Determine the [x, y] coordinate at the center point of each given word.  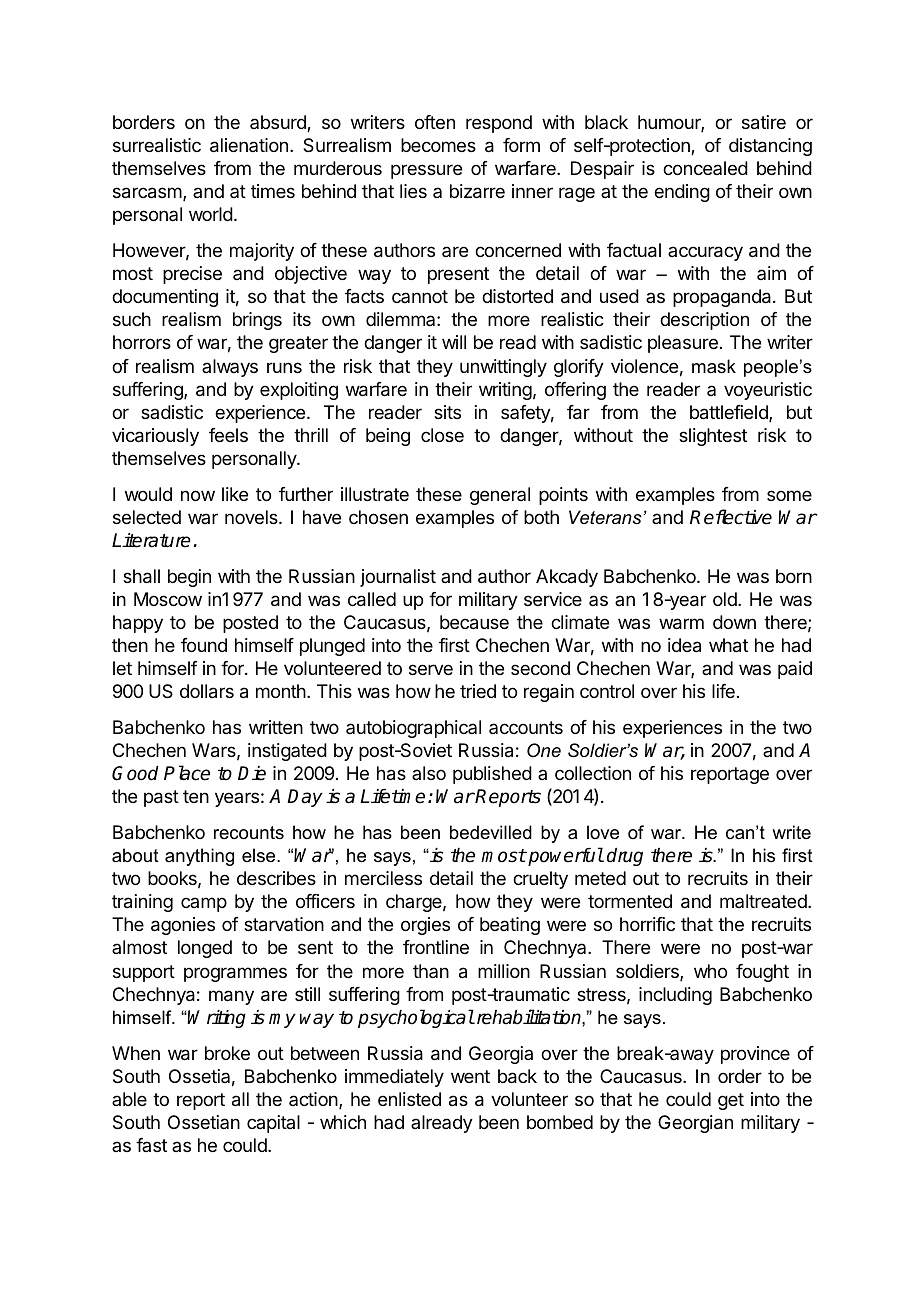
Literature [151, 540]
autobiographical [413, 729]
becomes [438, 145]
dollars [207, 691]
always [230, 368]
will [454, 342]
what [728, 645]
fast [151, 1145]
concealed [705, 168]
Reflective [731, 517]
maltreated [764, 901]
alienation [249, 145]
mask [714, 366]
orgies [425, 926]
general [500, 496]
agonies [183, 926]
